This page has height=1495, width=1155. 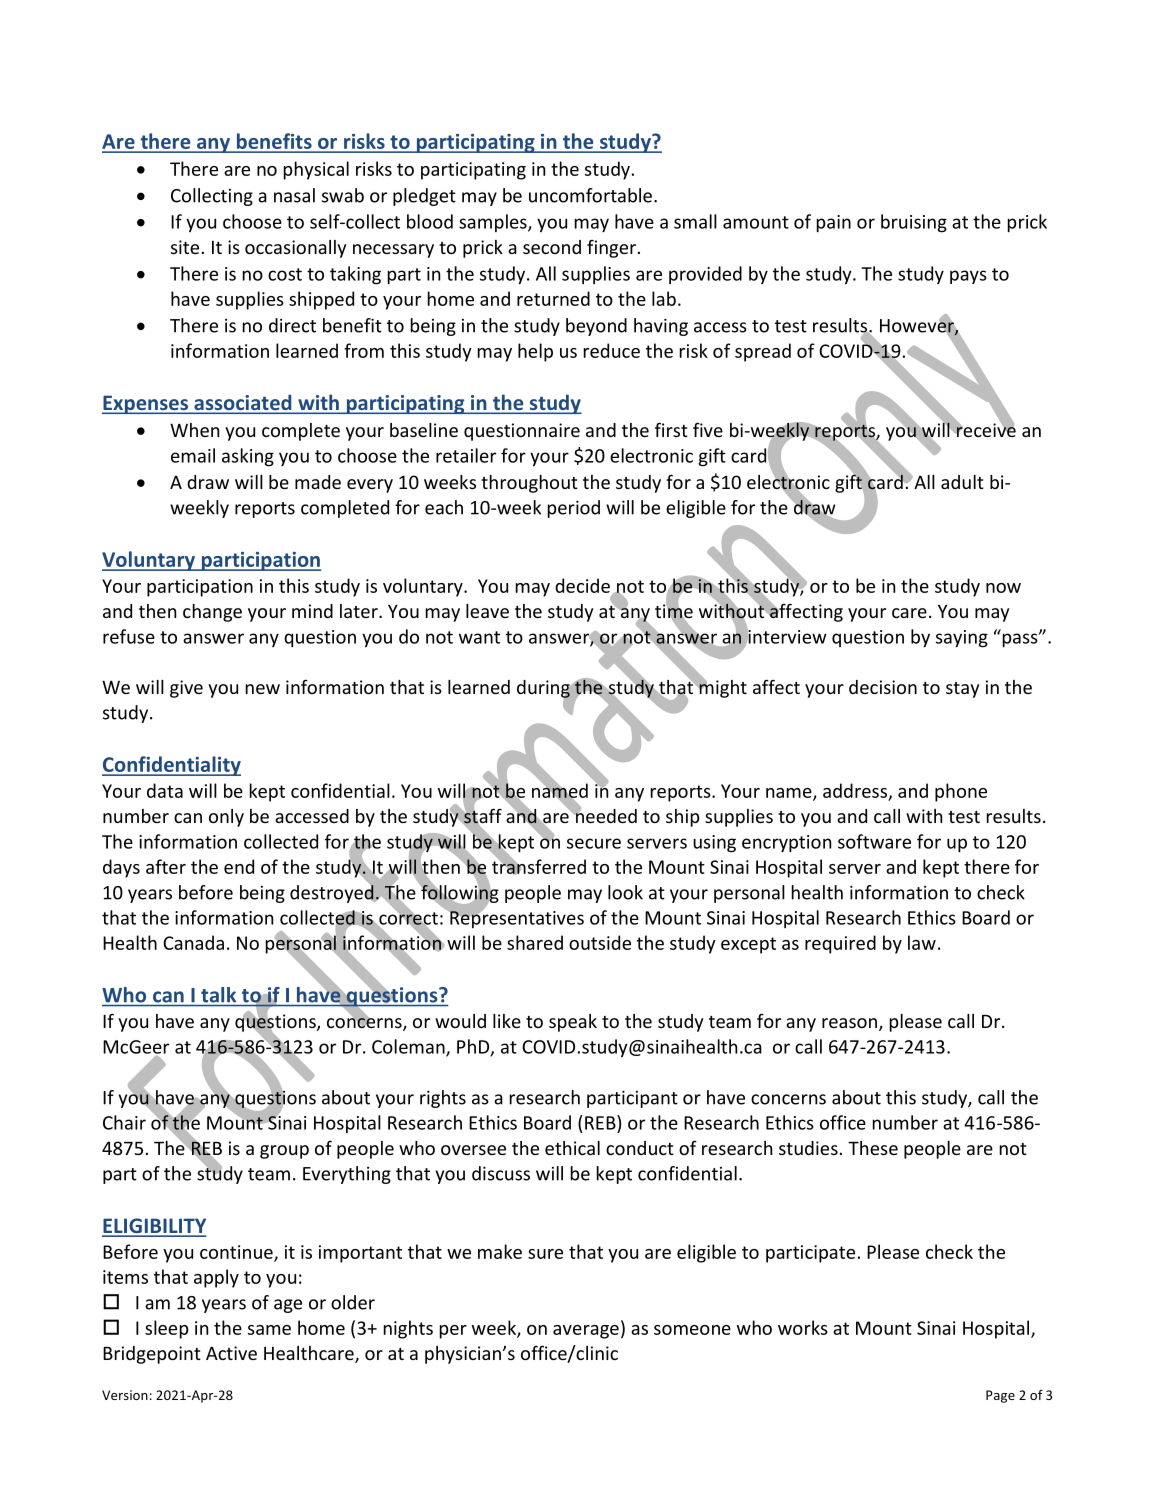 What do you see at coordinates (294, 195) in the page?
I see `nasal` at bounding box center [294, 195].
